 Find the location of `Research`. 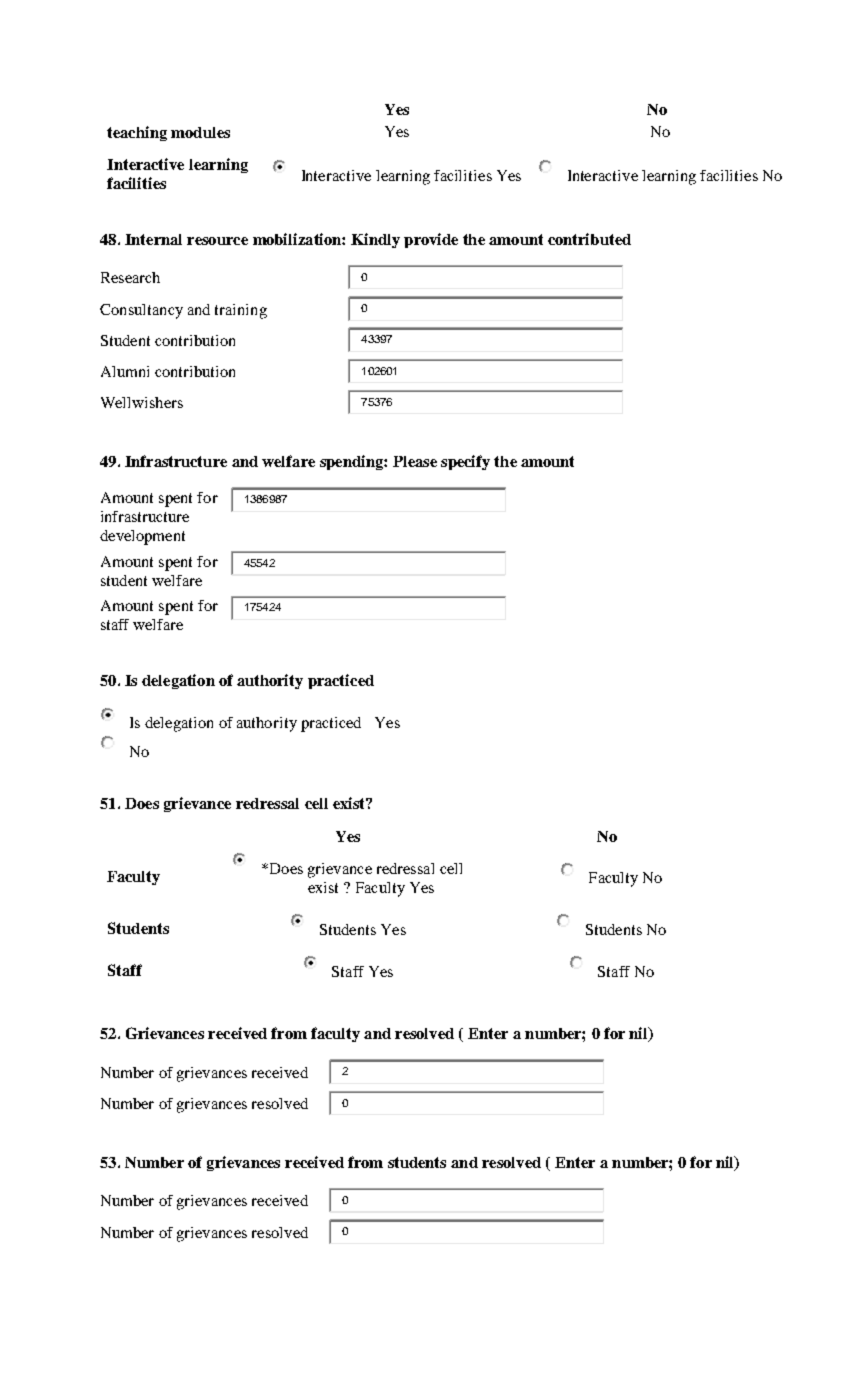

Research is located at coordinates (130, 277).
